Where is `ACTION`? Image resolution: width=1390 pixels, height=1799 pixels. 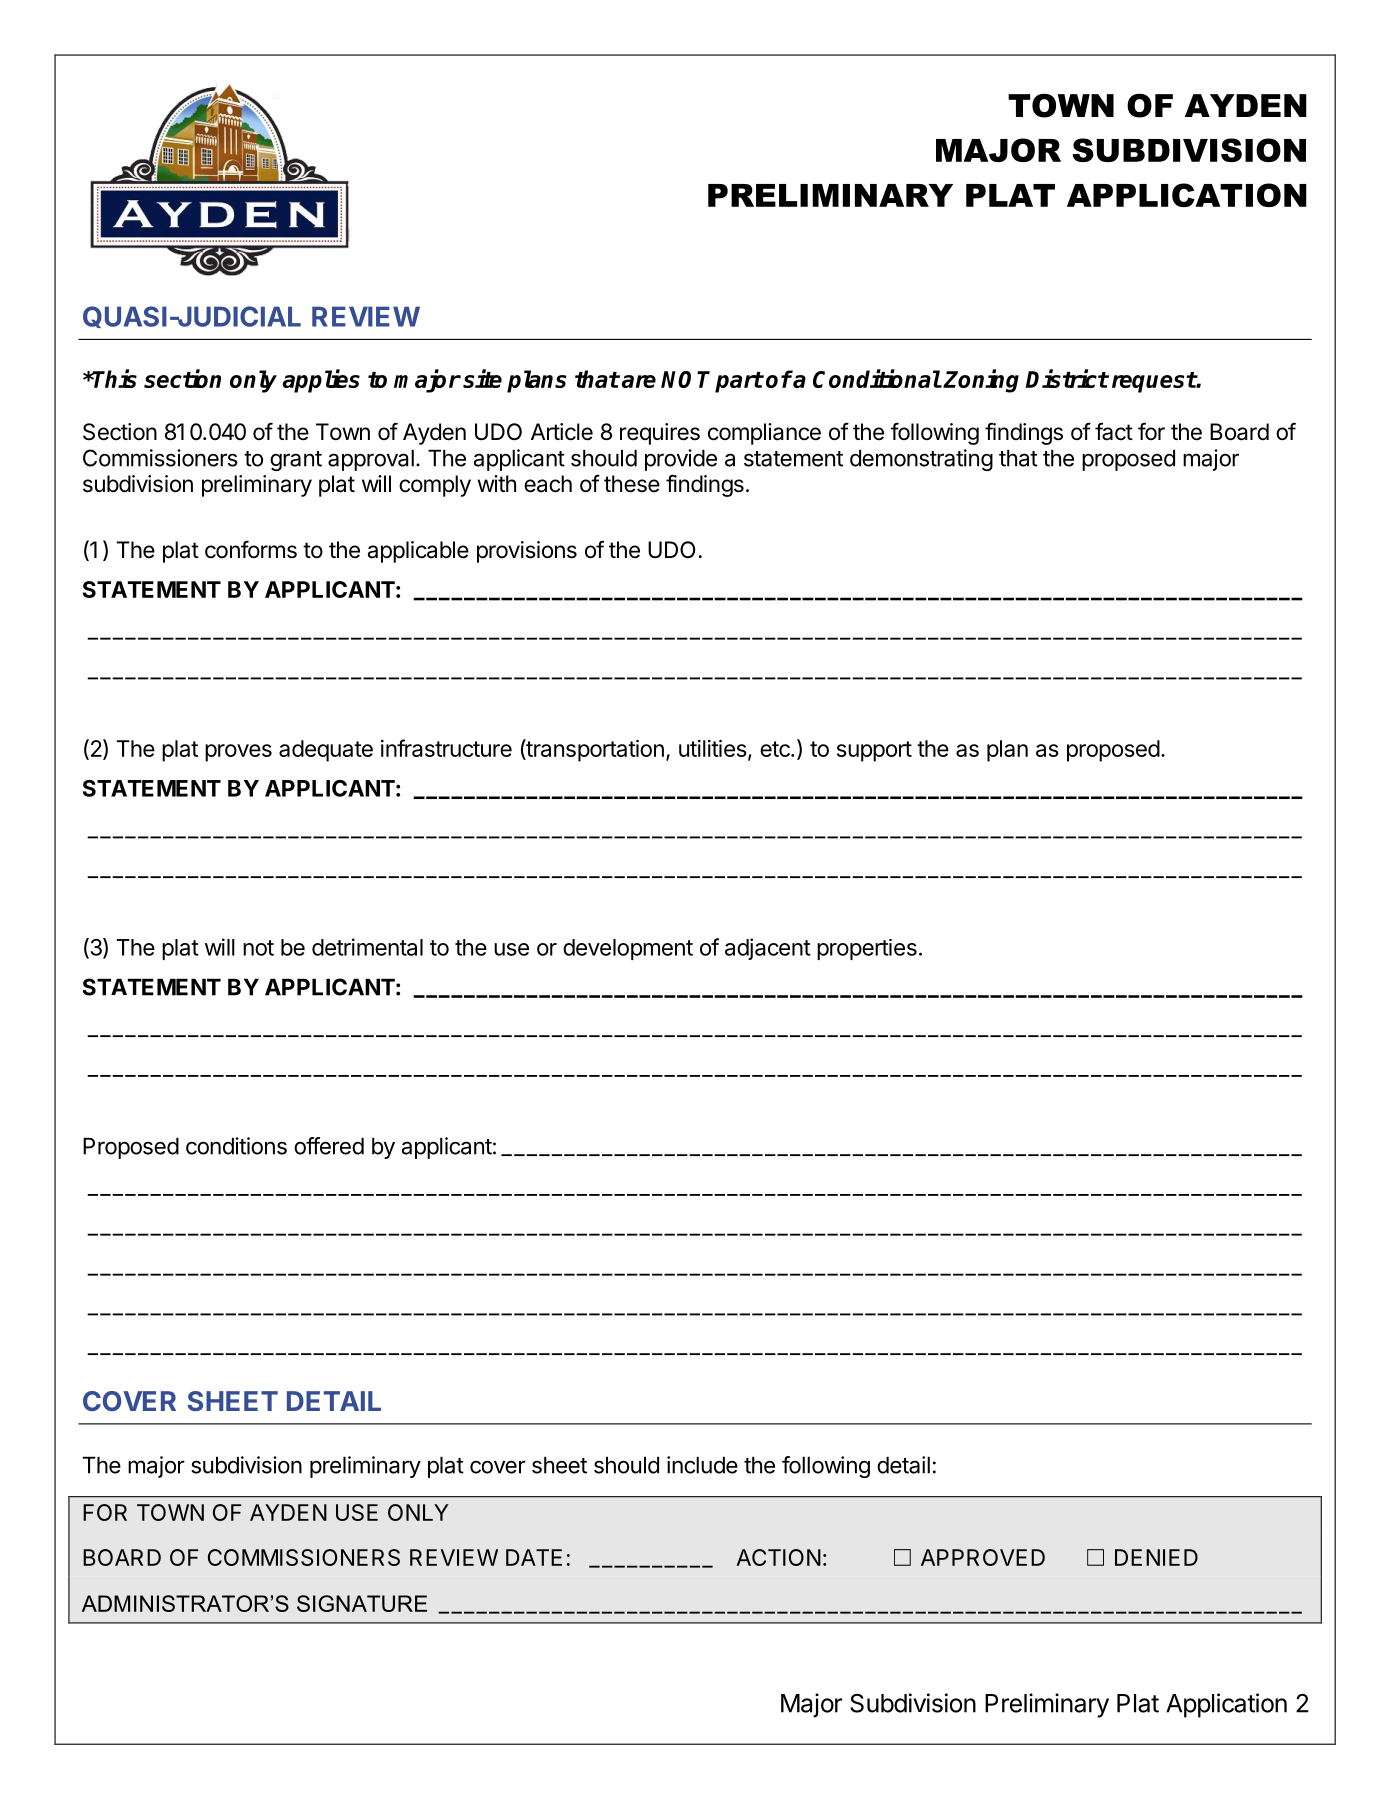 ACTION is located at coordinates (778, 1557).
